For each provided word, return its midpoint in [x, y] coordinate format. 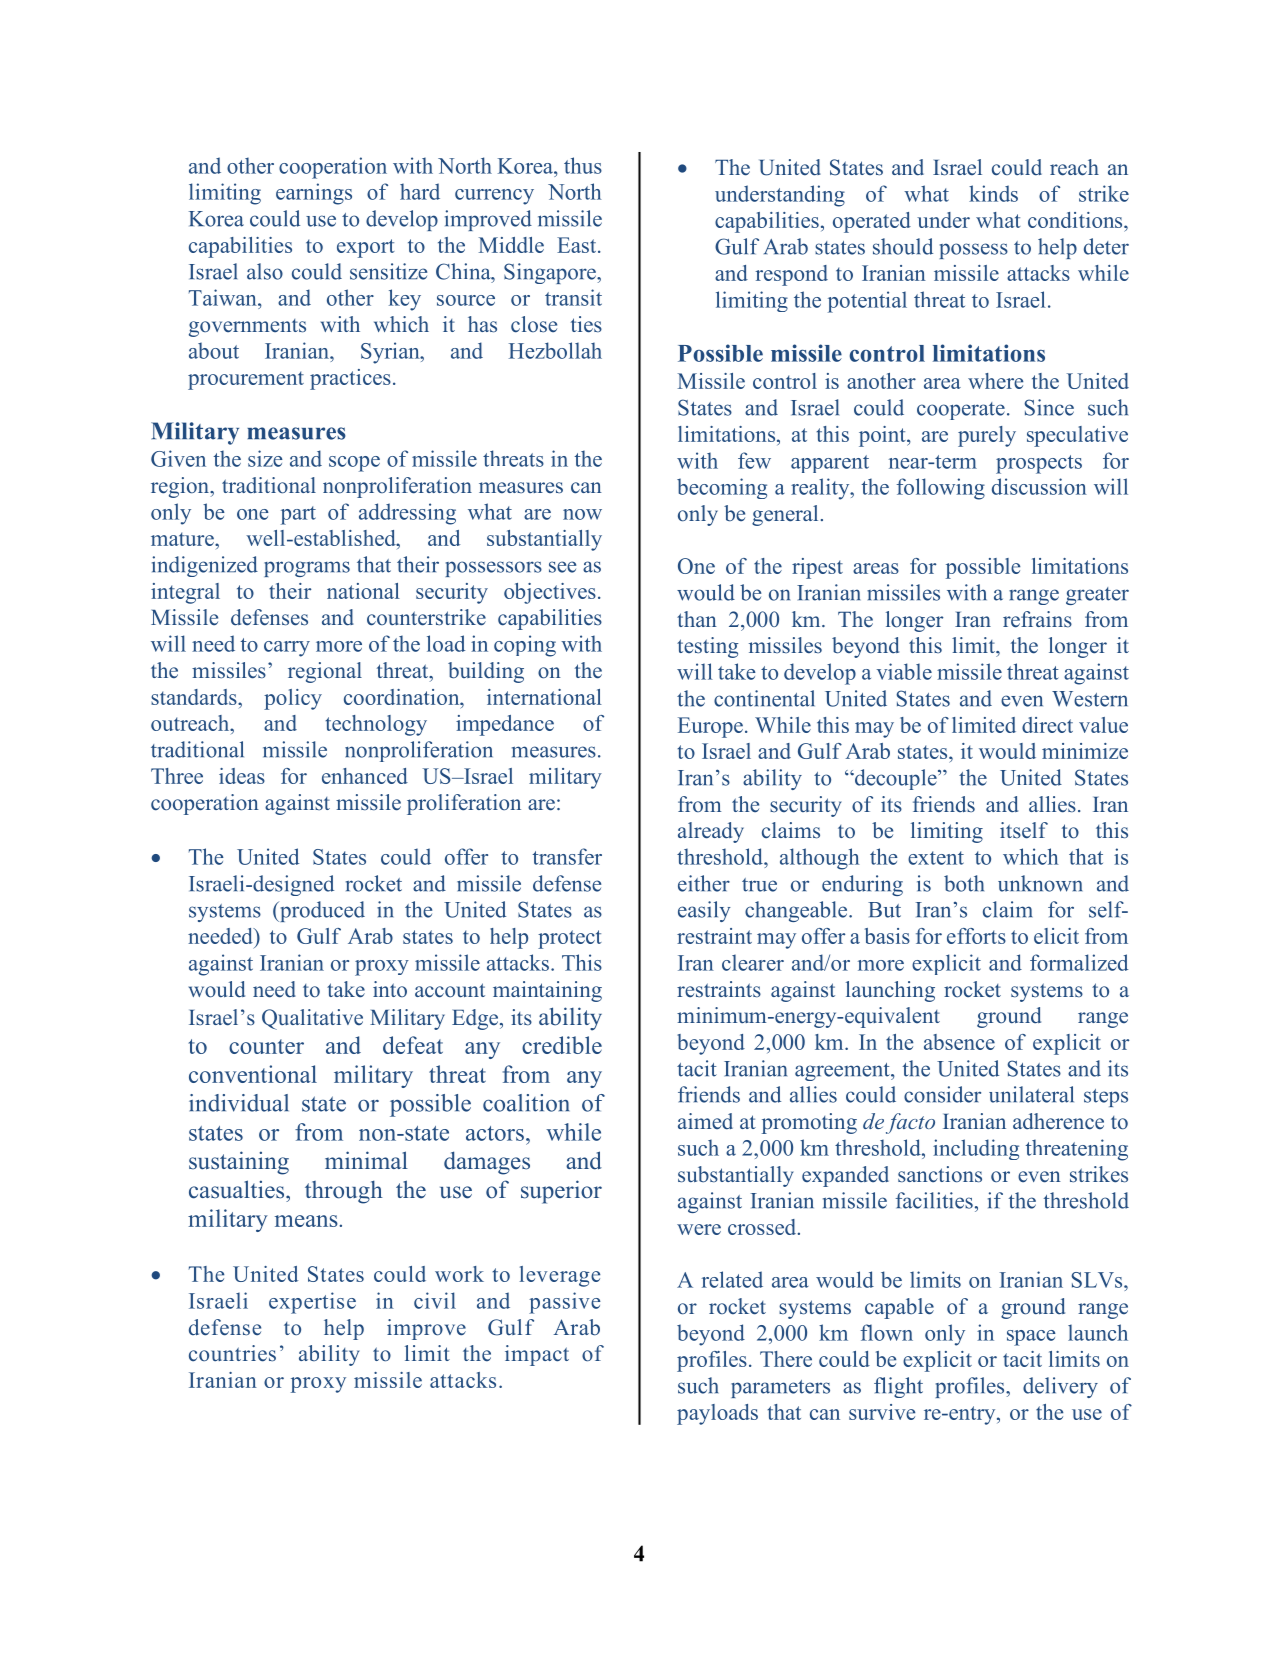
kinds [993, 193]
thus [583, 165]
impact [537, 1355]
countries [232, 1353]
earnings [314, 194]
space [1031, 1338]
